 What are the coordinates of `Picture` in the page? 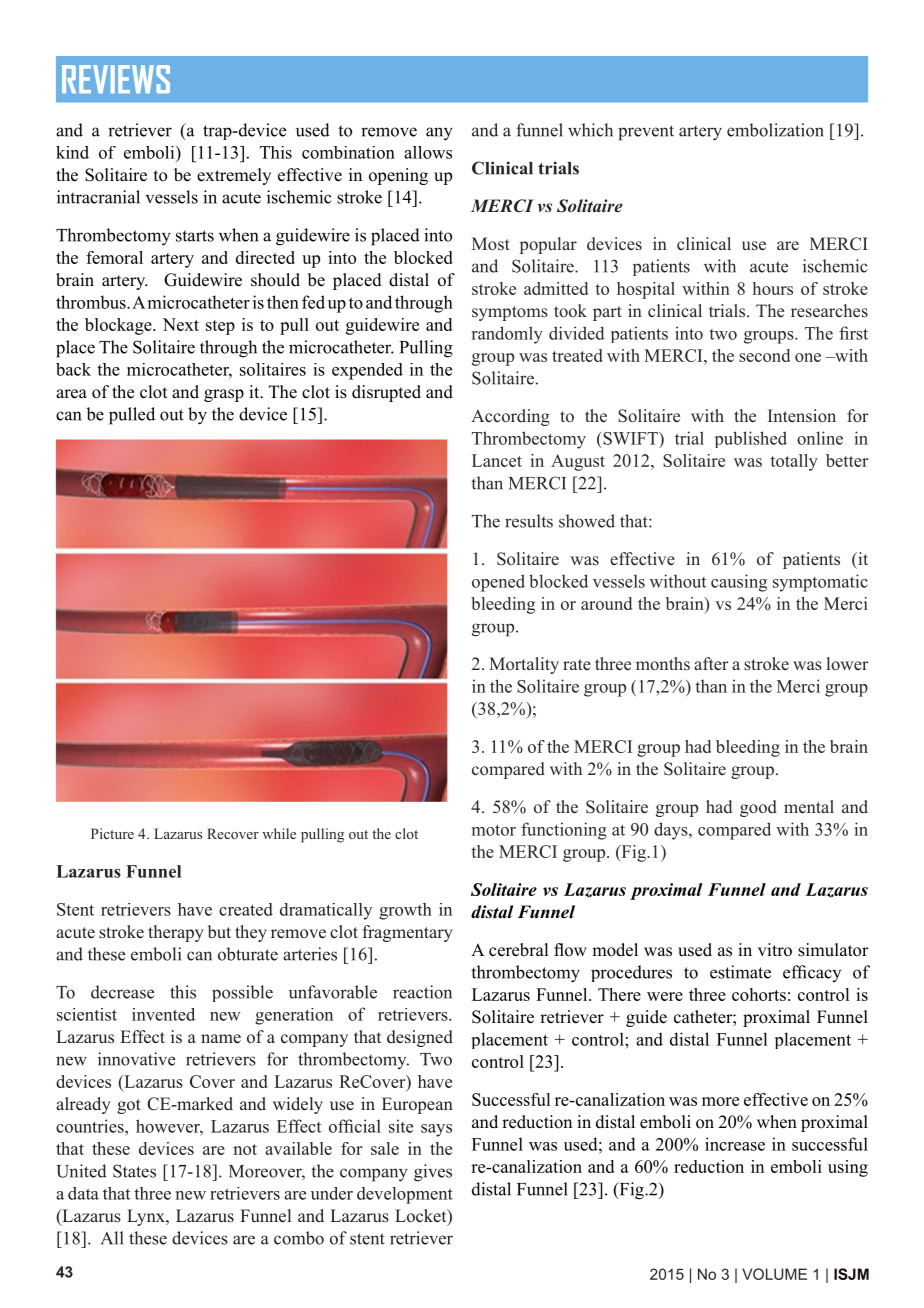 It's located at (112, 833).
